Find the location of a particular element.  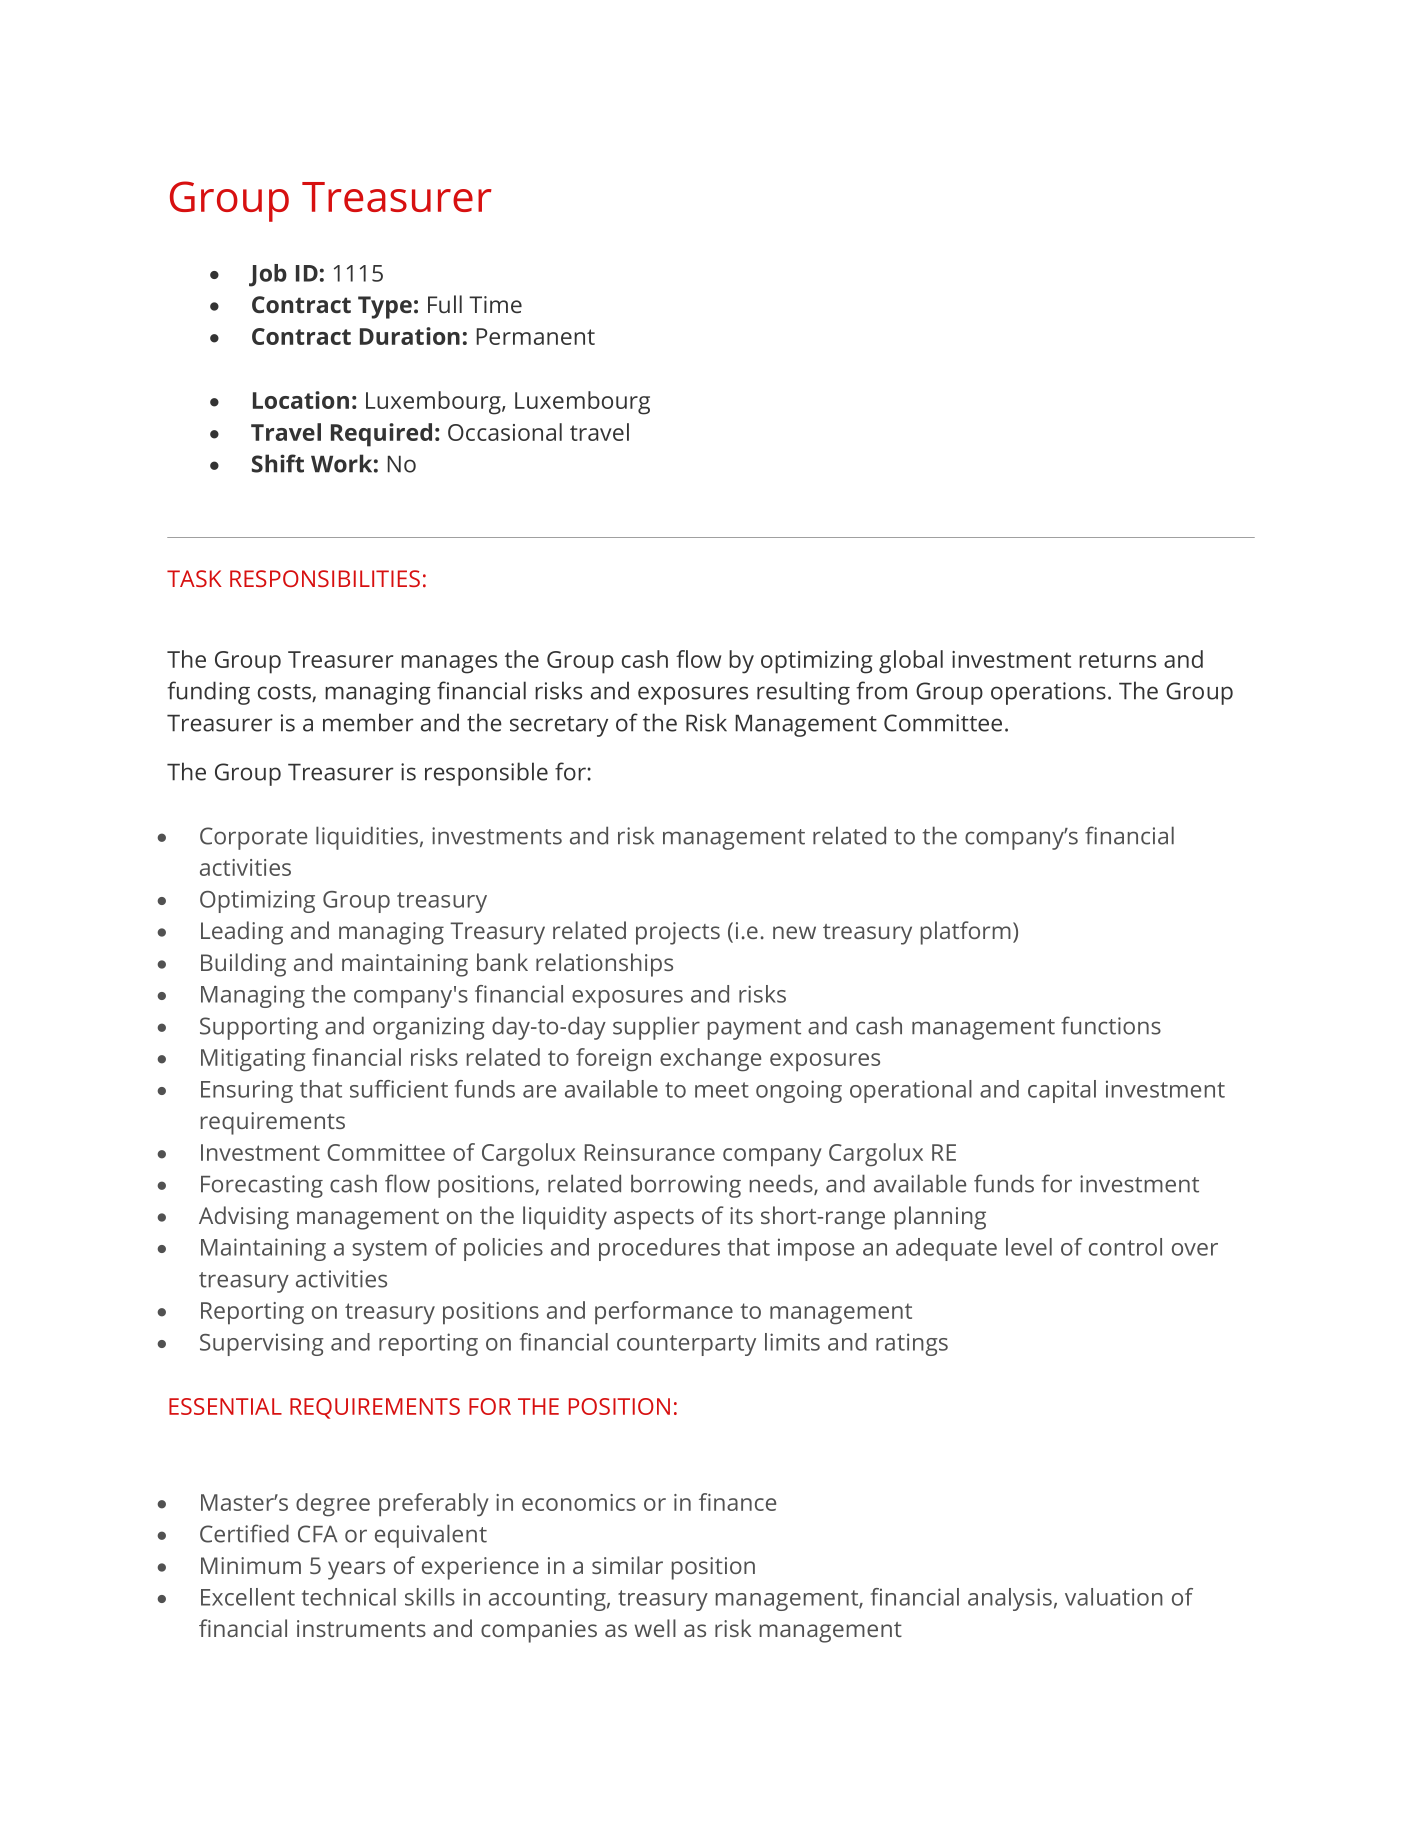

Permanent is located at coordinates (536, 336).
